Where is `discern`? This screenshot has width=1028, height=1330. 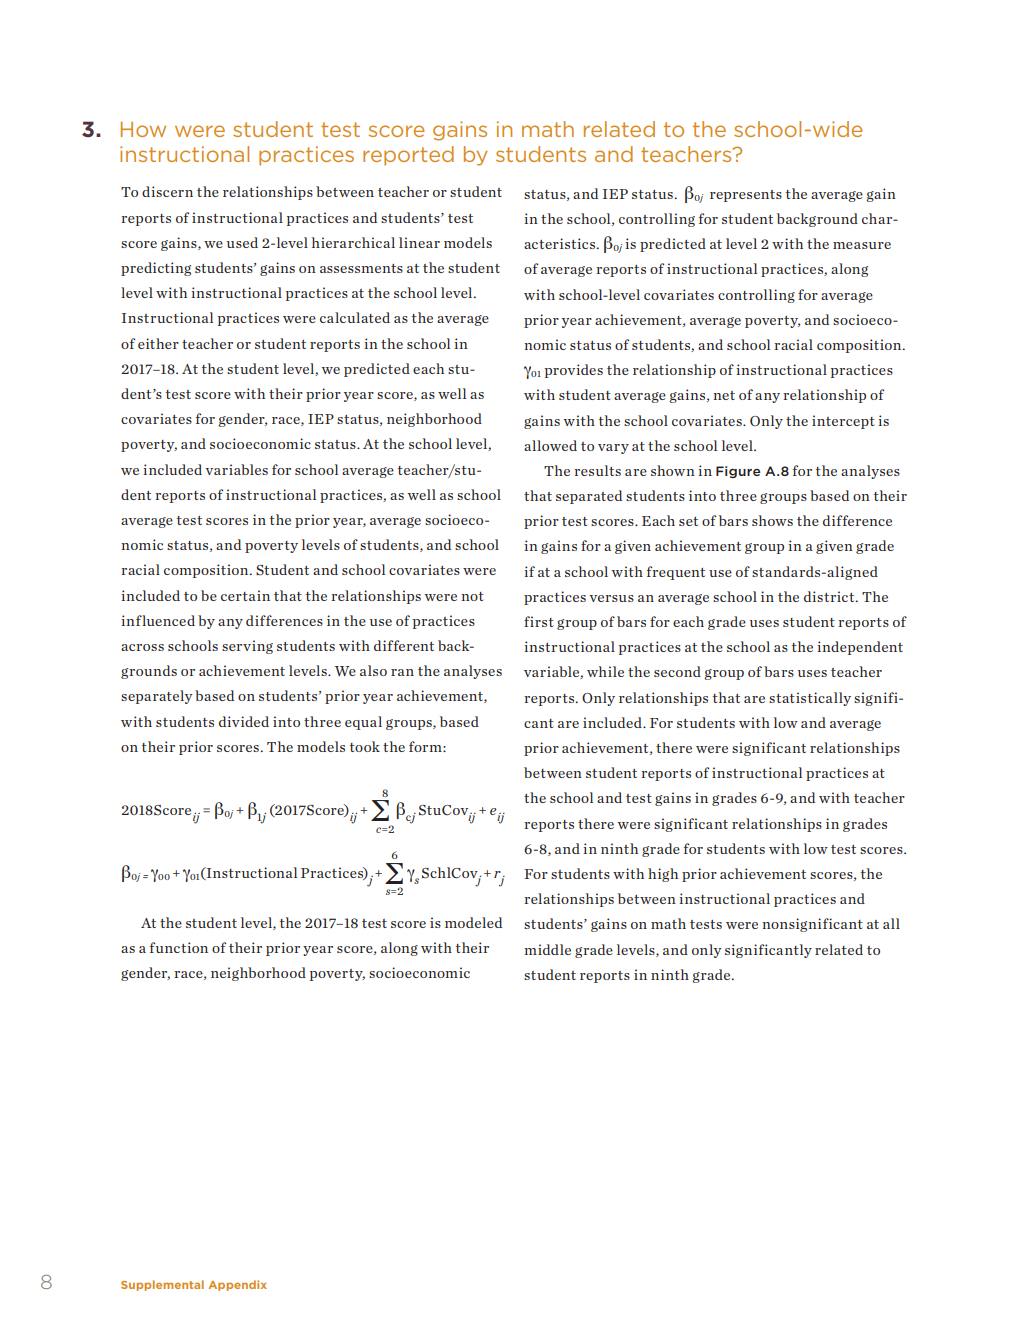 discern is located at coordinates (167, 191).
